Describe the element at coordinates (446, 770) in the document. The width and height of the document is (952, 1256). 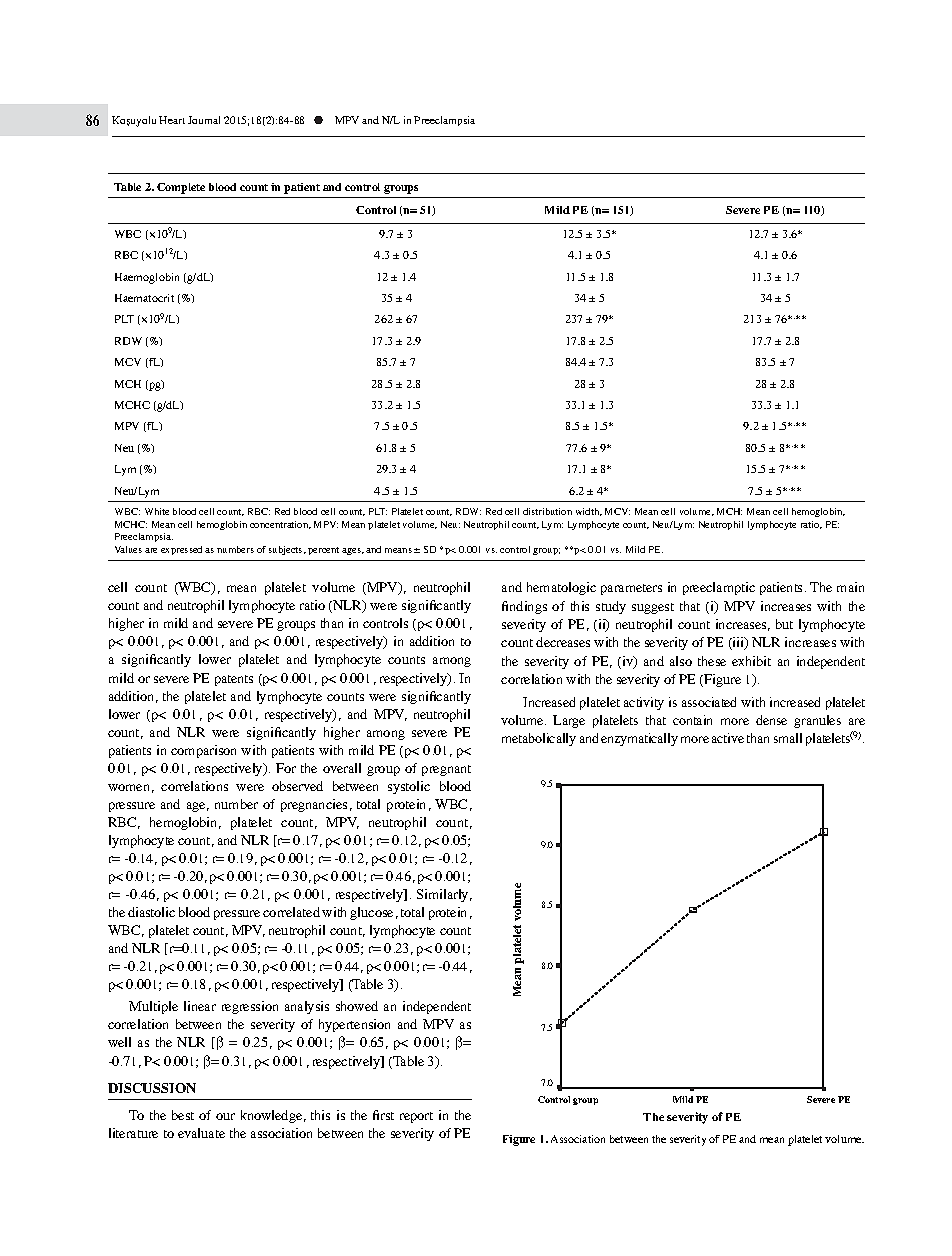
I see `pregnant` at that location.
